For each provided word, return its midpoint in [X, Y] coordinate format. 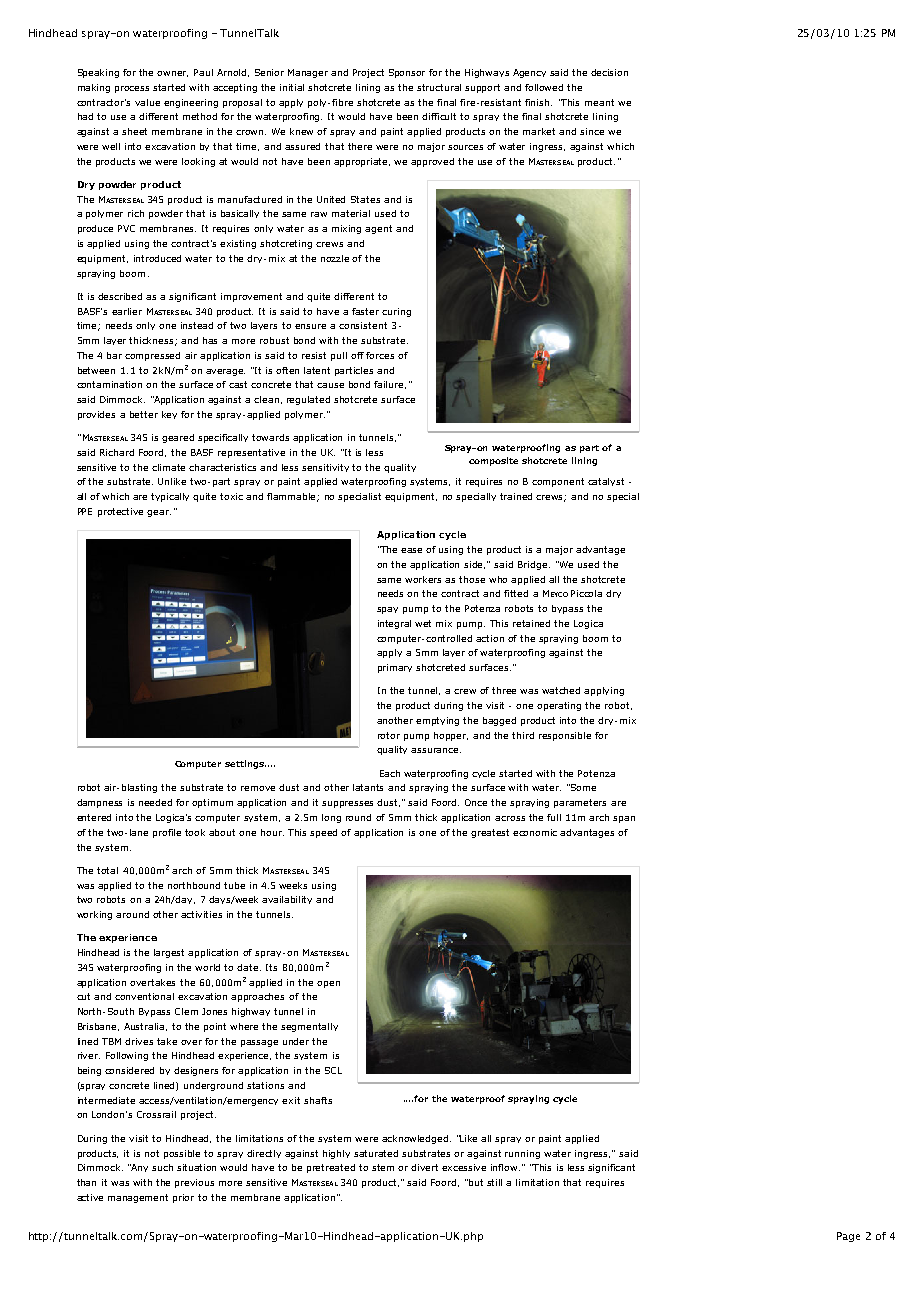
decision [609, 72]
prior [183, 1198]
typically [170, 497]
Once [476, 802]
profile [167, 833]
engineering [191, 103]
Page [848, 1237]
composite [493, 461]
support [482, 88]
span [624, 819]
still [494, 1182]
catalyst [606, 482]
